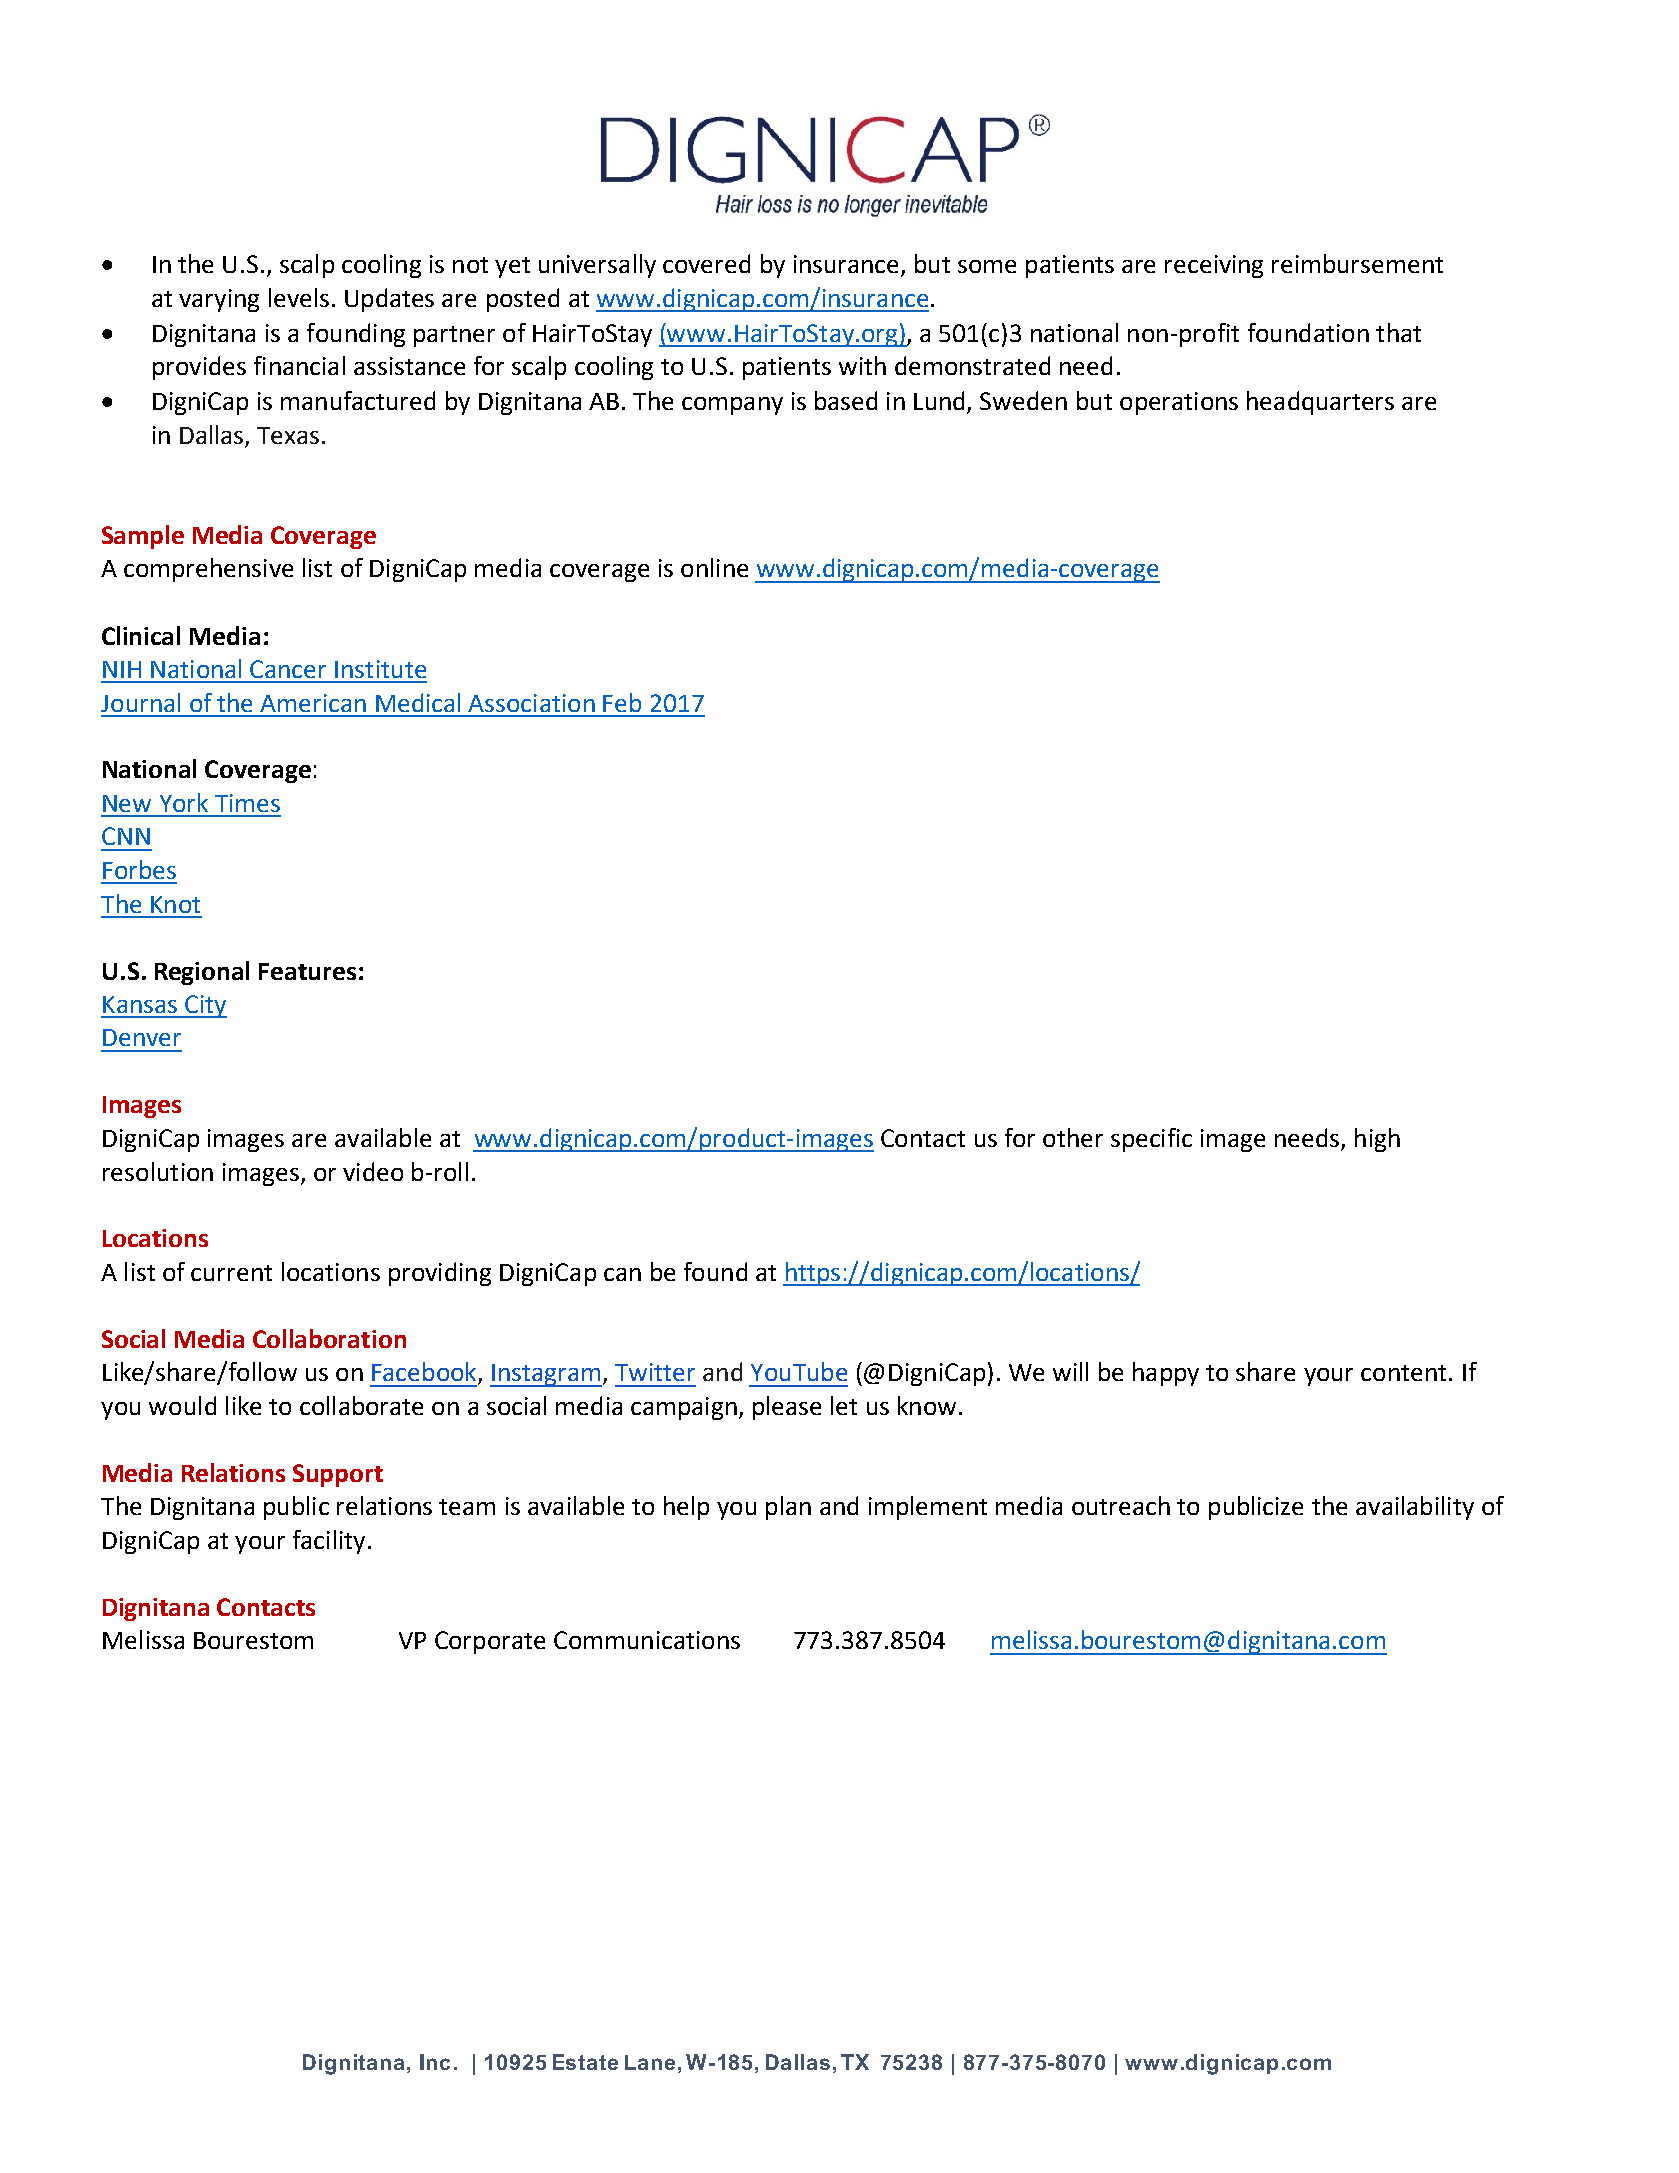 The width and height of the screenshot is (1679, 2173). What do you see at coordinates (373, 1171) in the screenshot?
I see `video` at bounding box center [373, 1171].
